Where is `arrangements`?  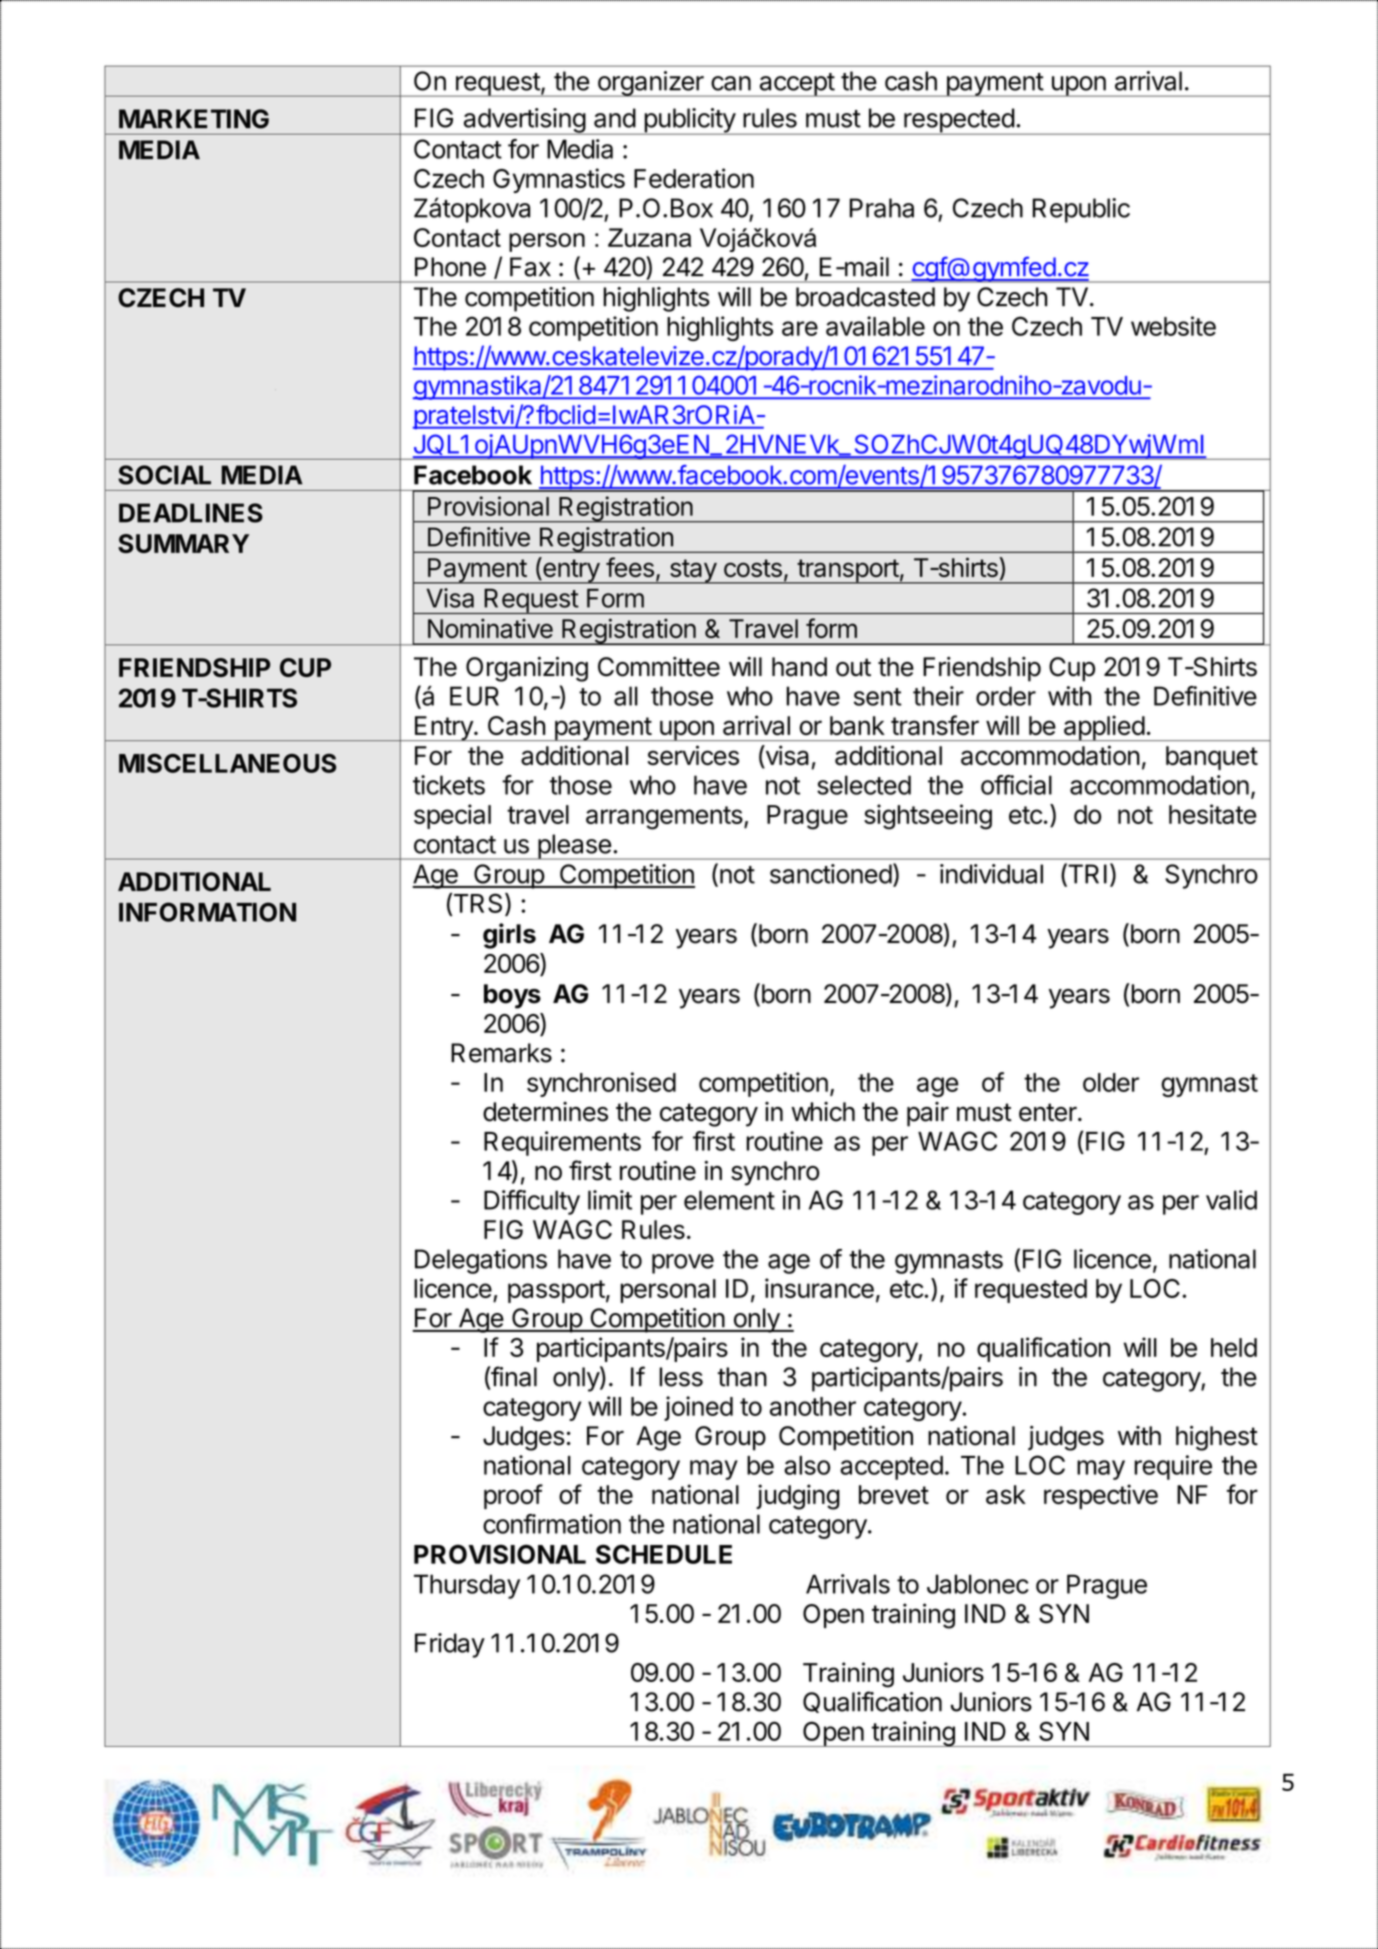
arrangements is located at coordinates (664, 818).
